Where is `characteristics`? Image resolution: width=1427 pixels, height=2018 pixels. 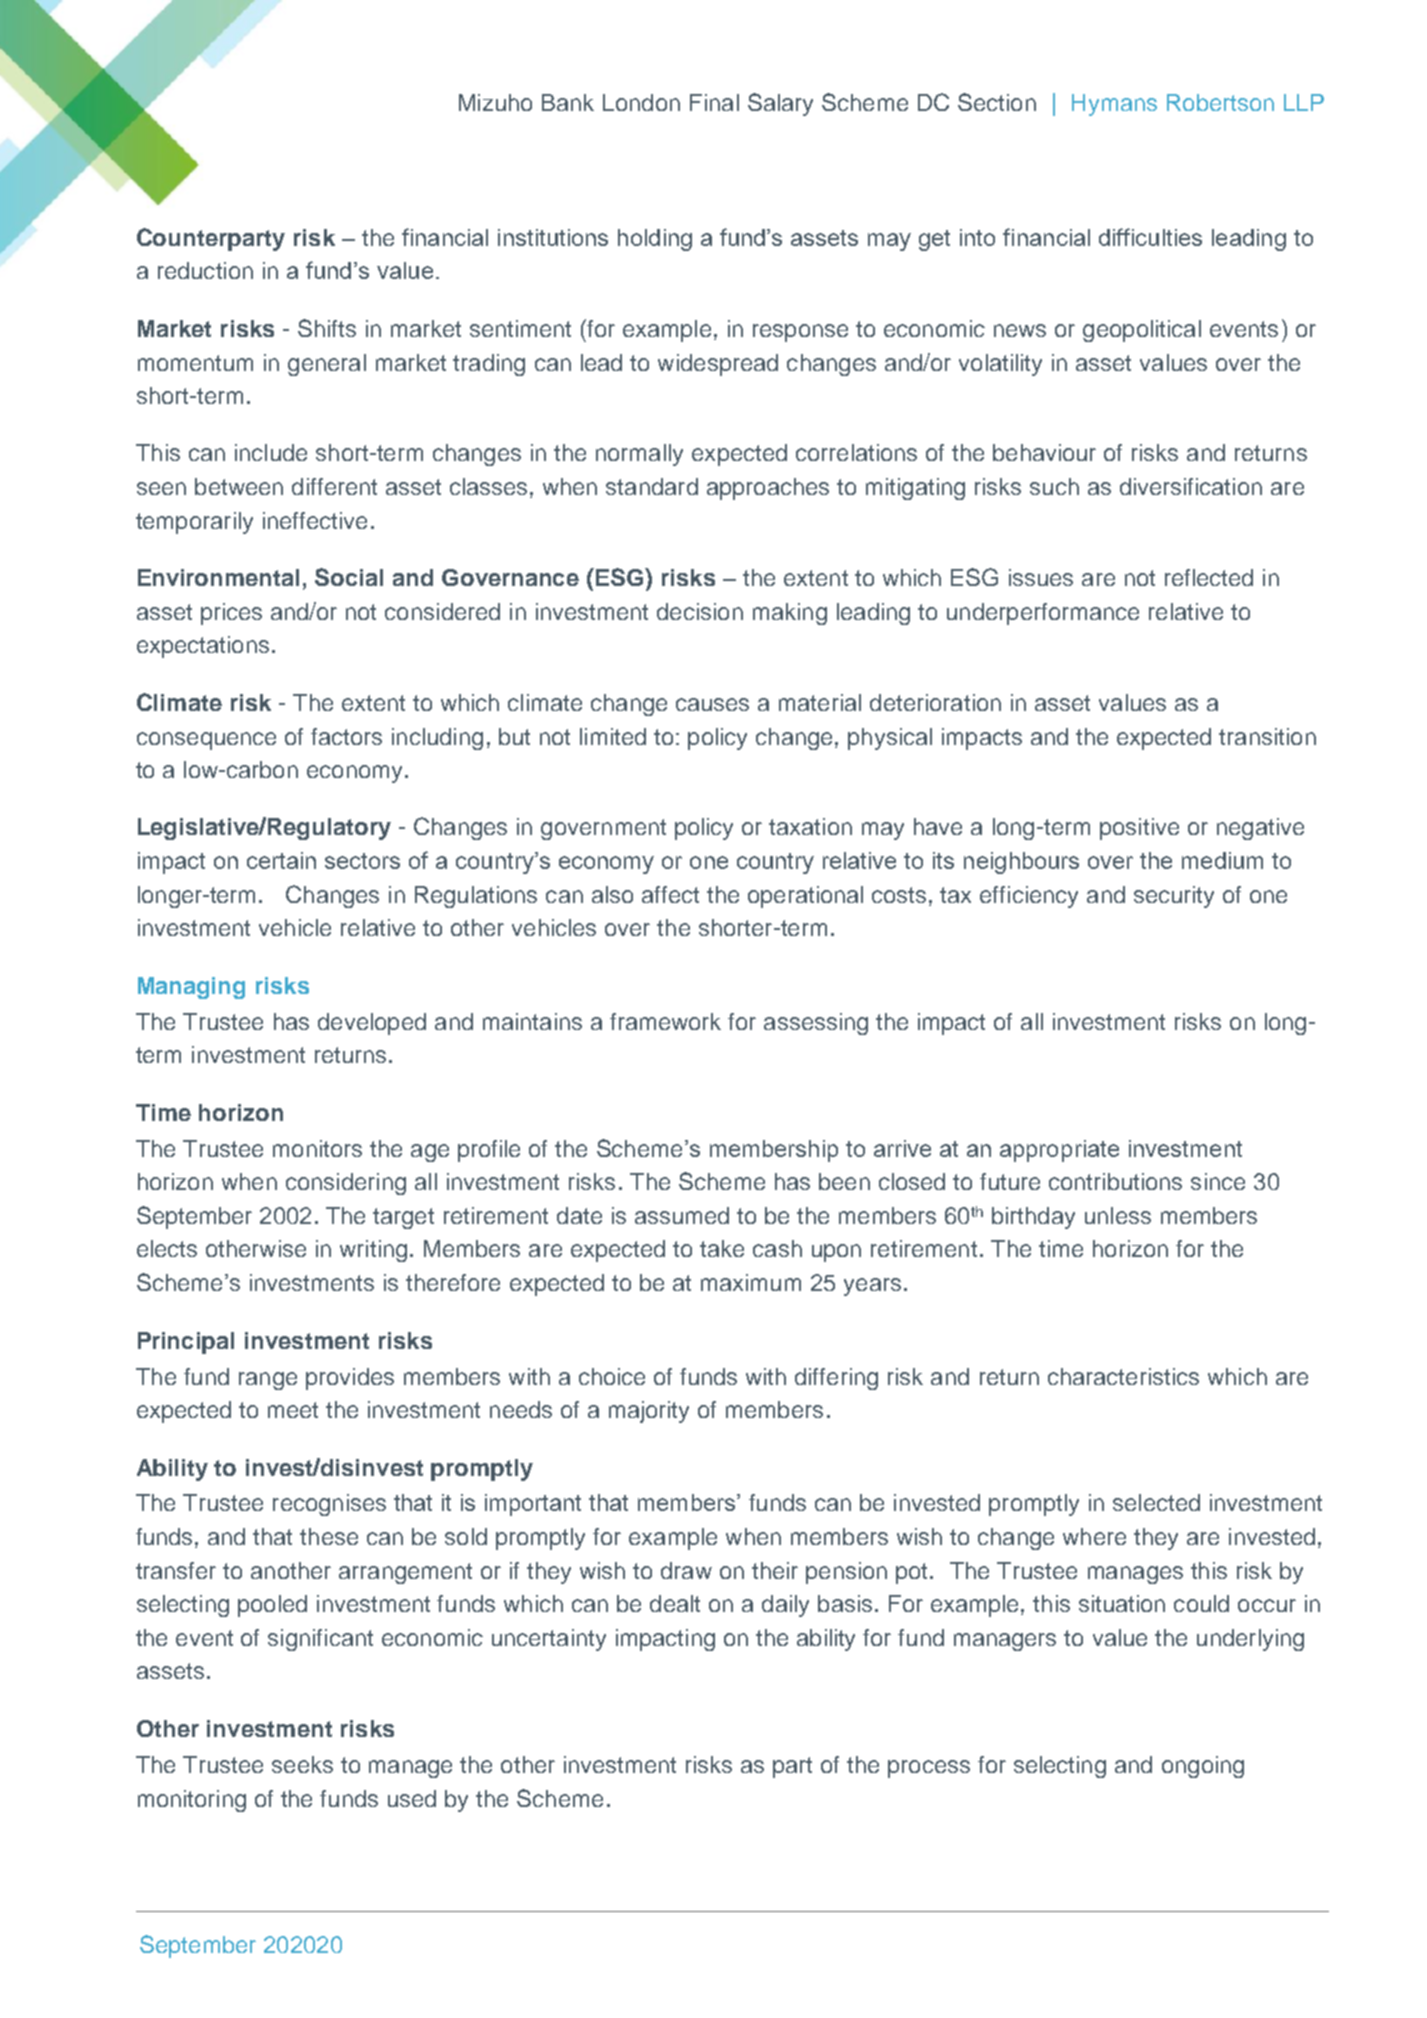
characteristics is located at coordinates (1123, 1376).
